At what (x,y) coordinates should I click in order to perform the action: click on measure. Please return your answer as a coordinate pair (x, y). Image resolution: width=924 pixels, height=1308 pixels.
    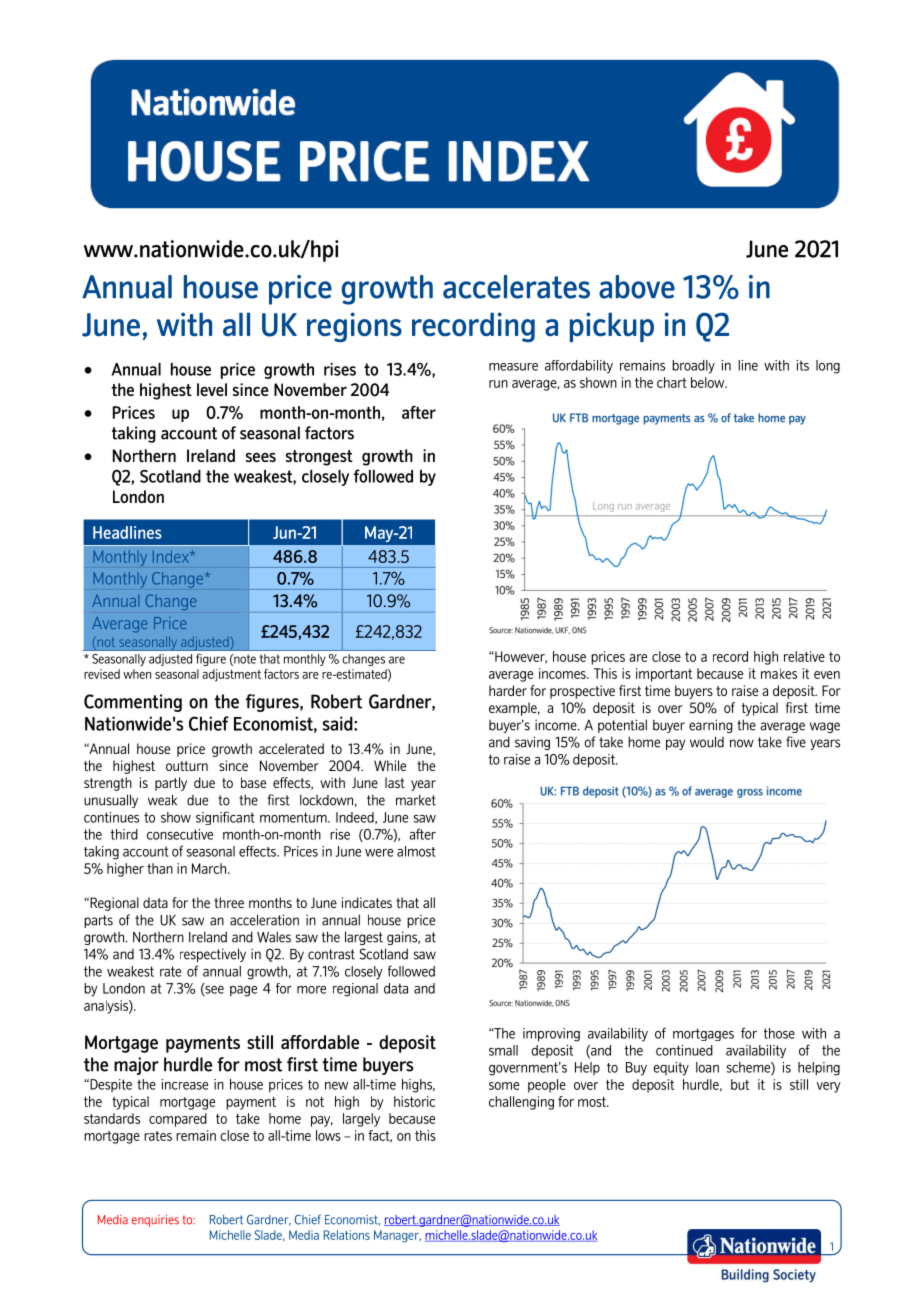
    Looking at the image, I should click on (513, 367).
